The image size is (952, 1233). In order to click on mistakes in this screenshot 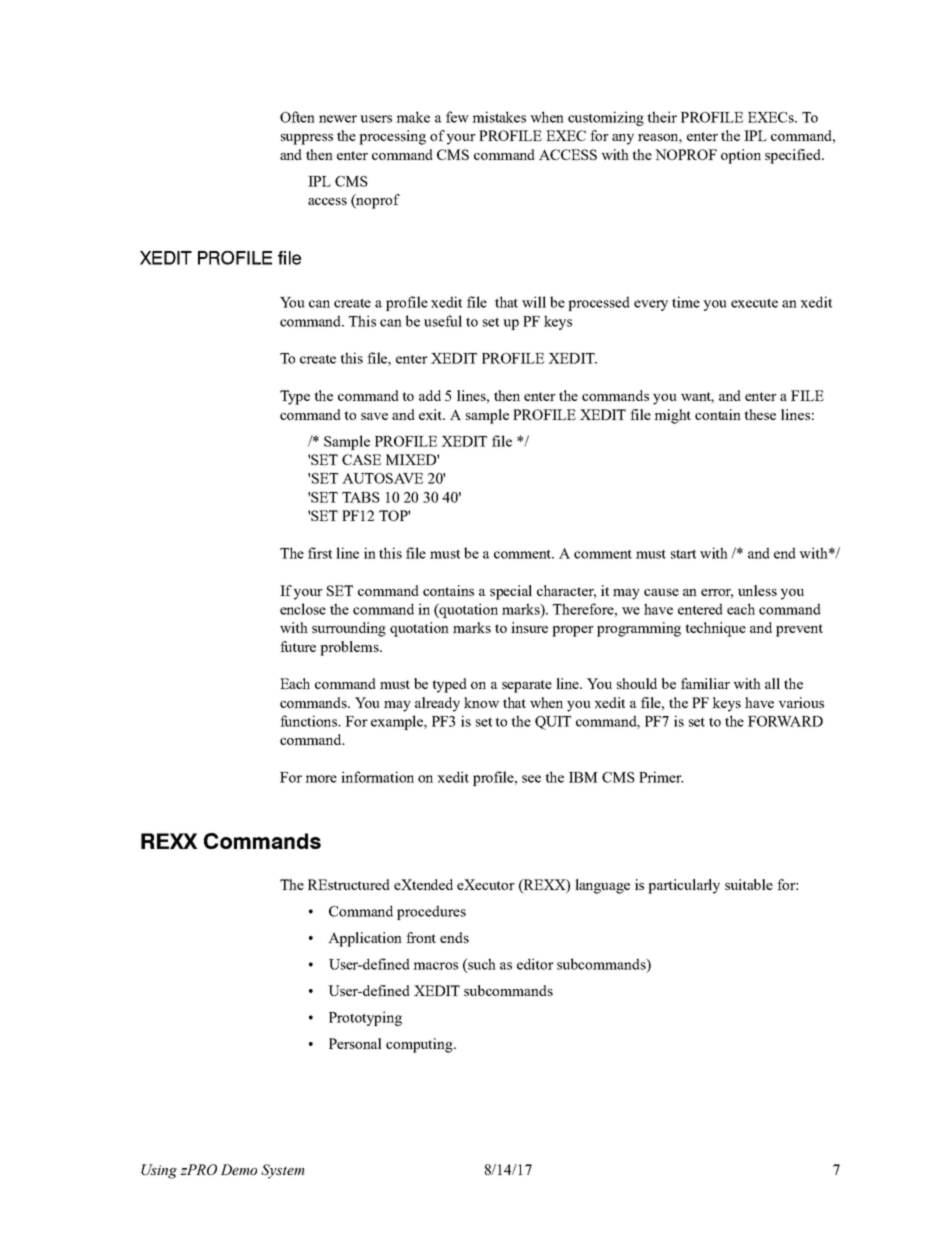, I will do `click(499, 117)`.
